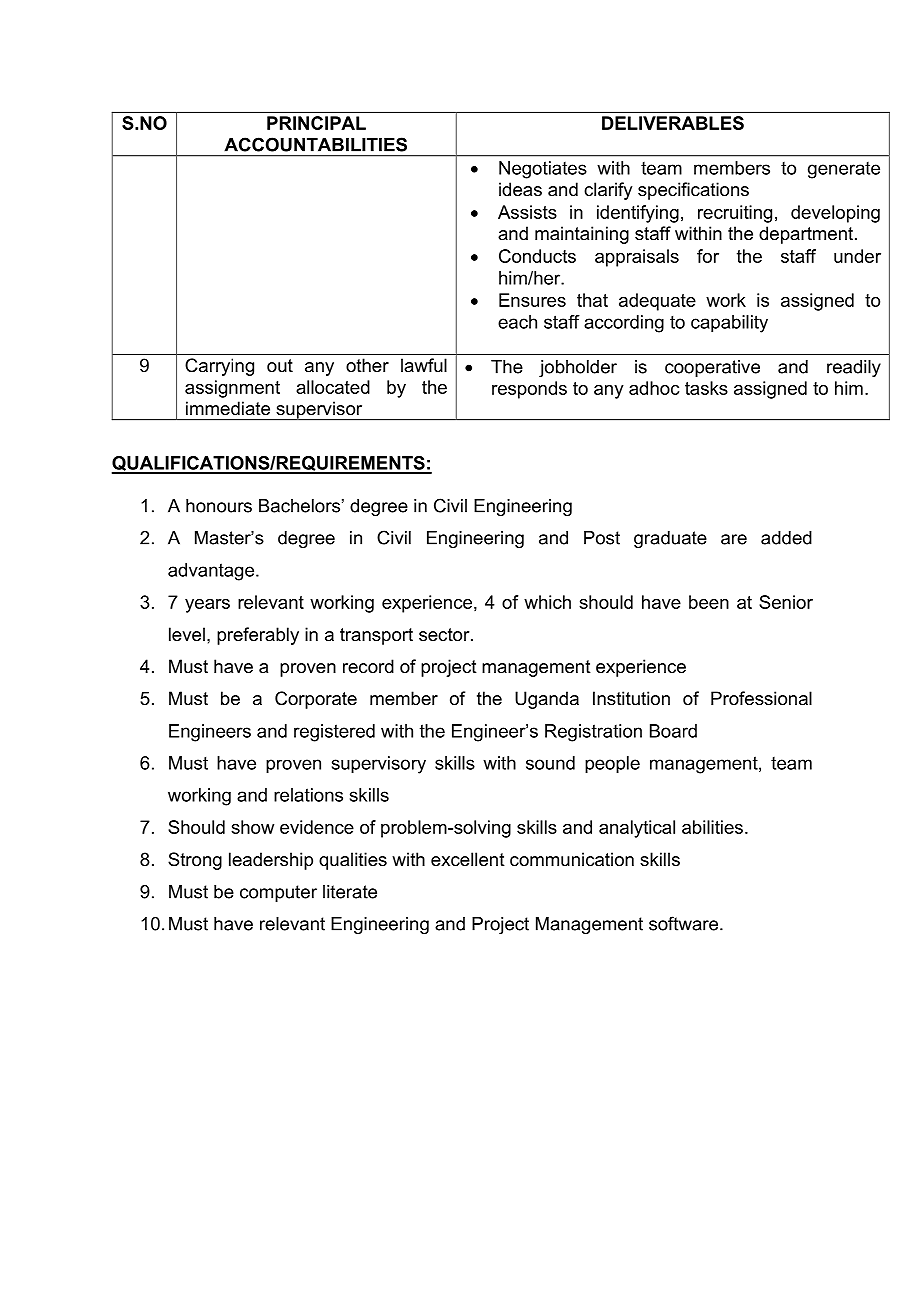 Image resolution: width=924 pixels, height=1308 pixels. What do you see at coordinates (543, 170) in the document?
I see `Negotiates` at bounding box center [543, 170].
